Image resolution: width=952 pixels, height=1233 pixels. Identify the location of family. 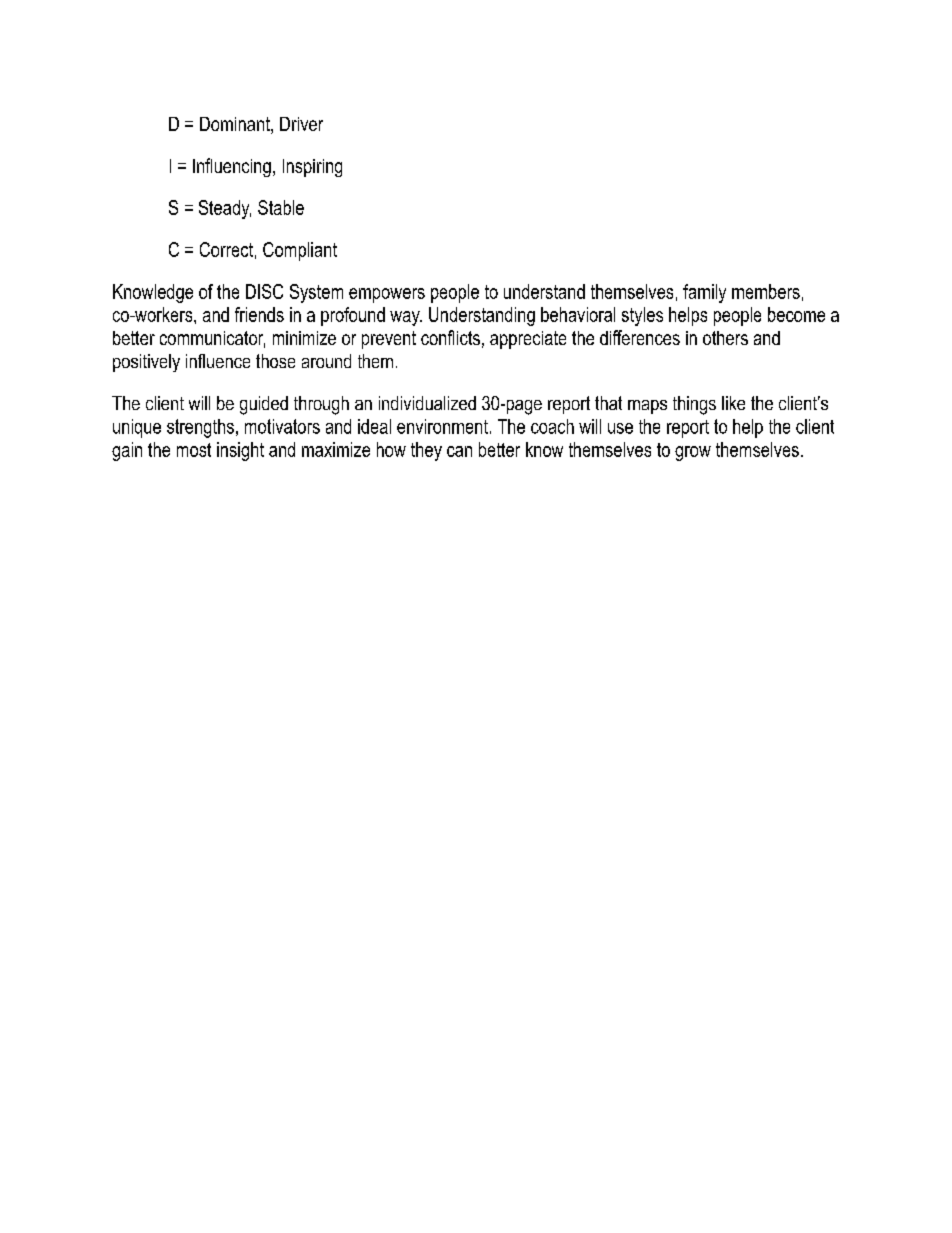
(704, 293).
